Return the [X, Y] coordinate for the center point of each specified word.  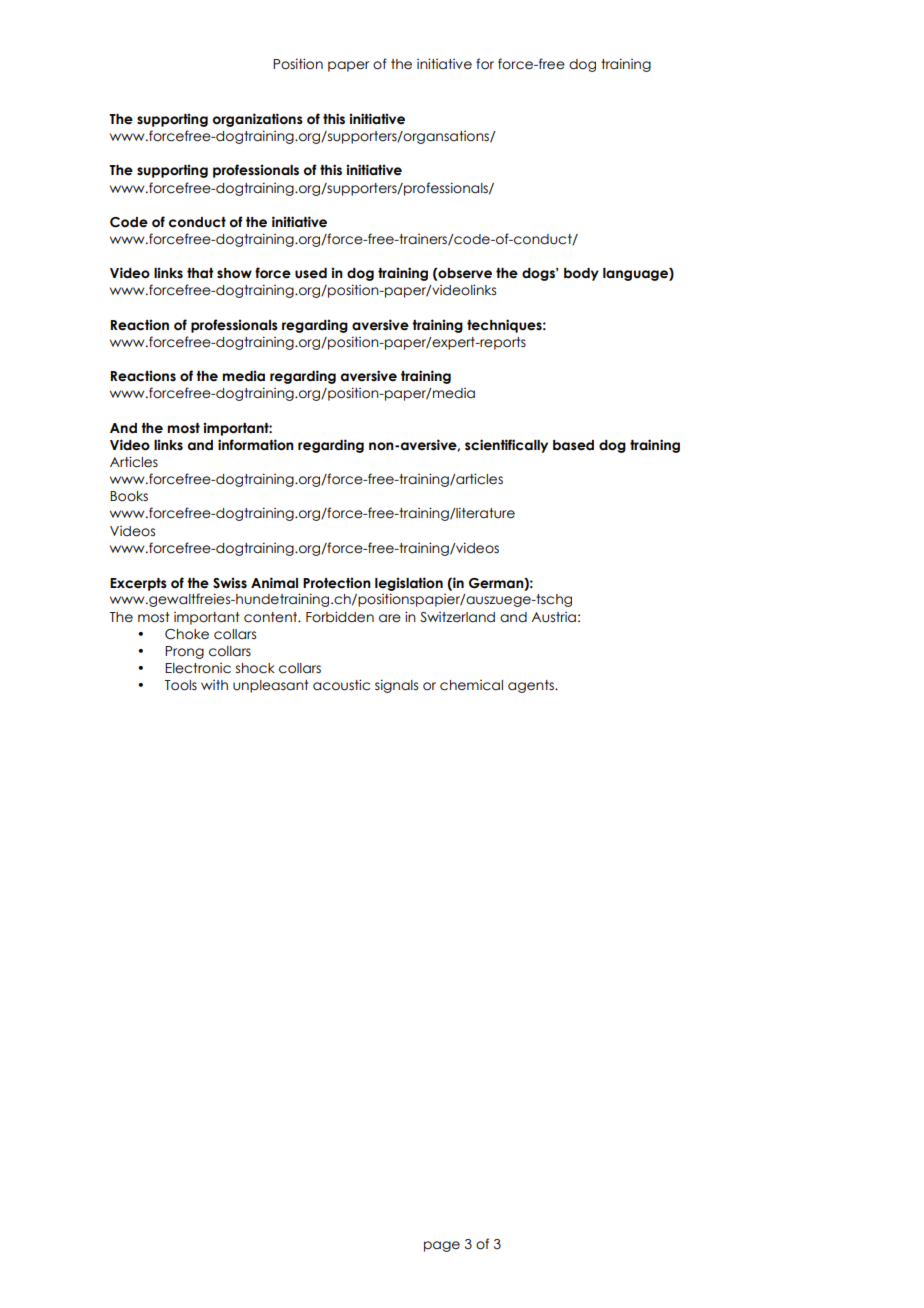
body [581, 274]
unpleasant [271, 686]
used [311, 273]
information [256, 445]
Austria [553, 617]
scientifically [506, 446]
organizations [258, 120]
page [442, 1246]
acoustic [341, 685]
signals [396, 686]
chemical [471, 685]
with [214, 685]
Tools [180, 685]
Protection [337, 583]
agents [532, 686]
